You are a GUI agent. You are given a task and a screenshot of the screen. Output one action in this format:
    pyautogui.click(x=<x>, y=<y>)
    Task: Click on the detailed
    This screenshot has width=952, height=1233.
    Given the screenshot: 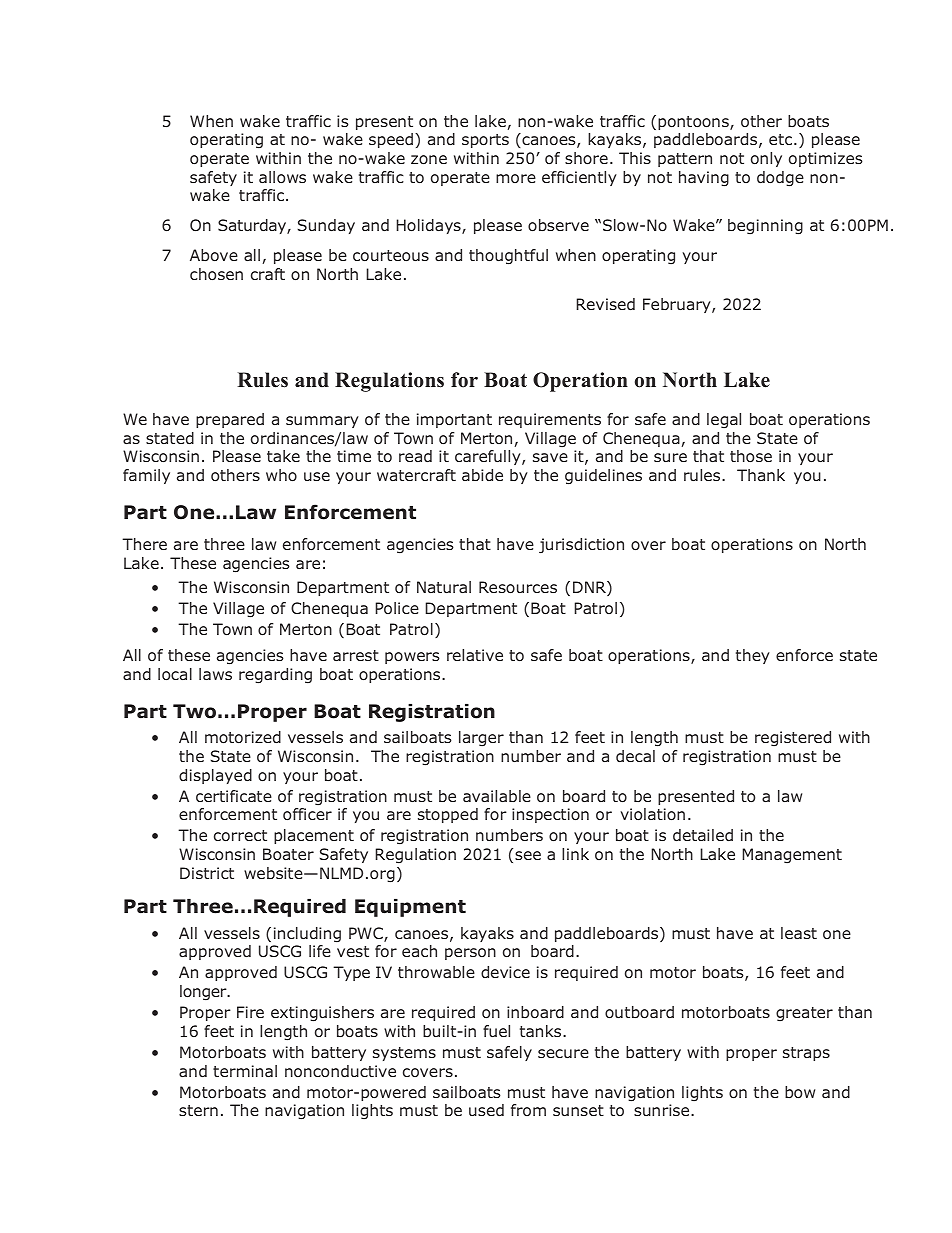 What is the action you would take?
    pyautogui.click(x=703, y=835)
